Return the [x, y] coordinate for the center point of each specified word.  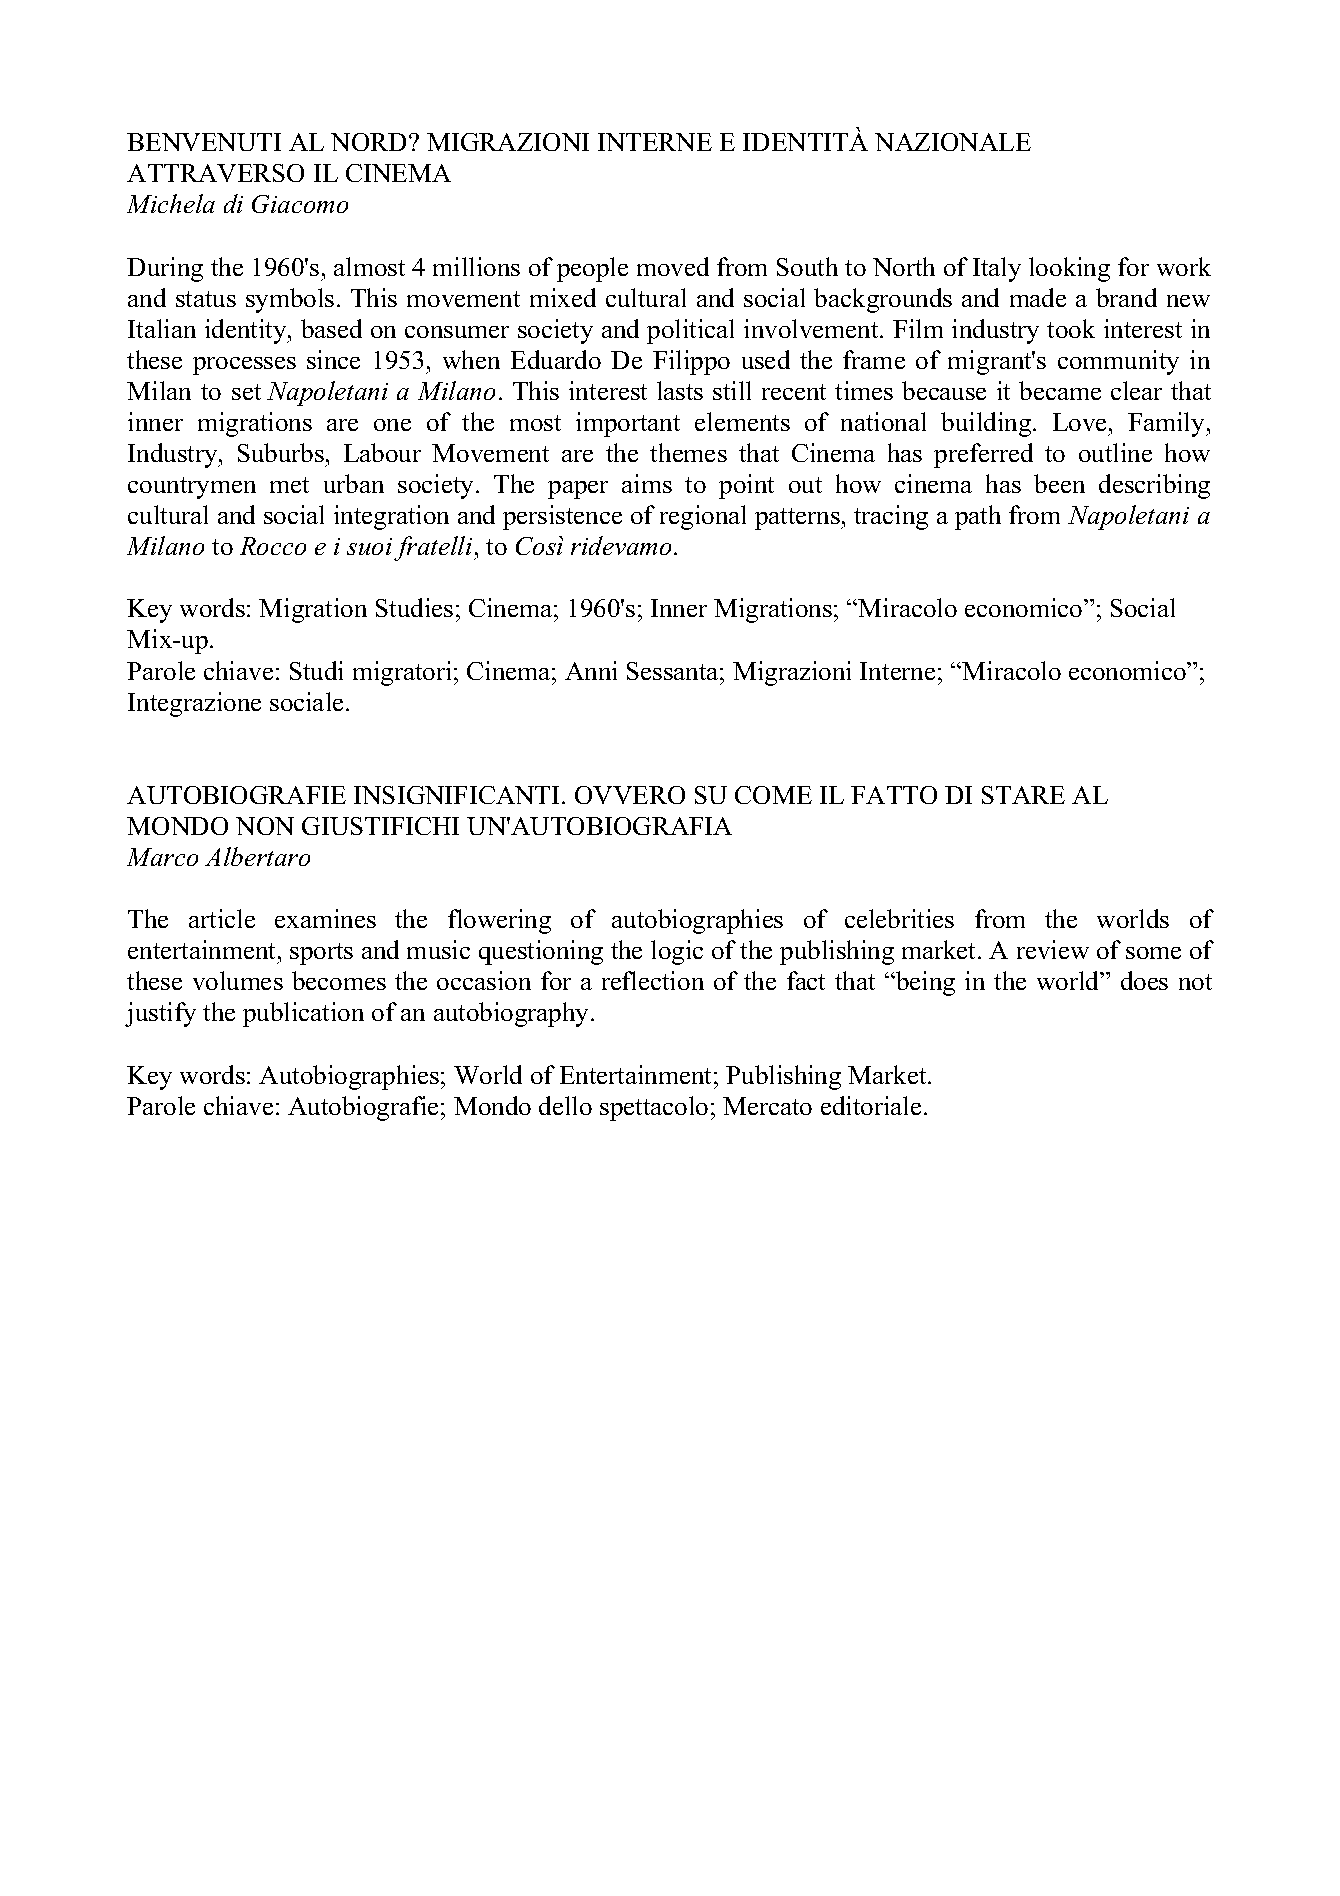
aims [647, 483]
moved [673, 266]
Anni [591, 670]
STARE [1023, 795]
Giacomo [300, 204]
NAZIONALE [953, 142]
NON [265, 826]
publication [303, 1014]
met [289, 485]
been [1059, 483]
